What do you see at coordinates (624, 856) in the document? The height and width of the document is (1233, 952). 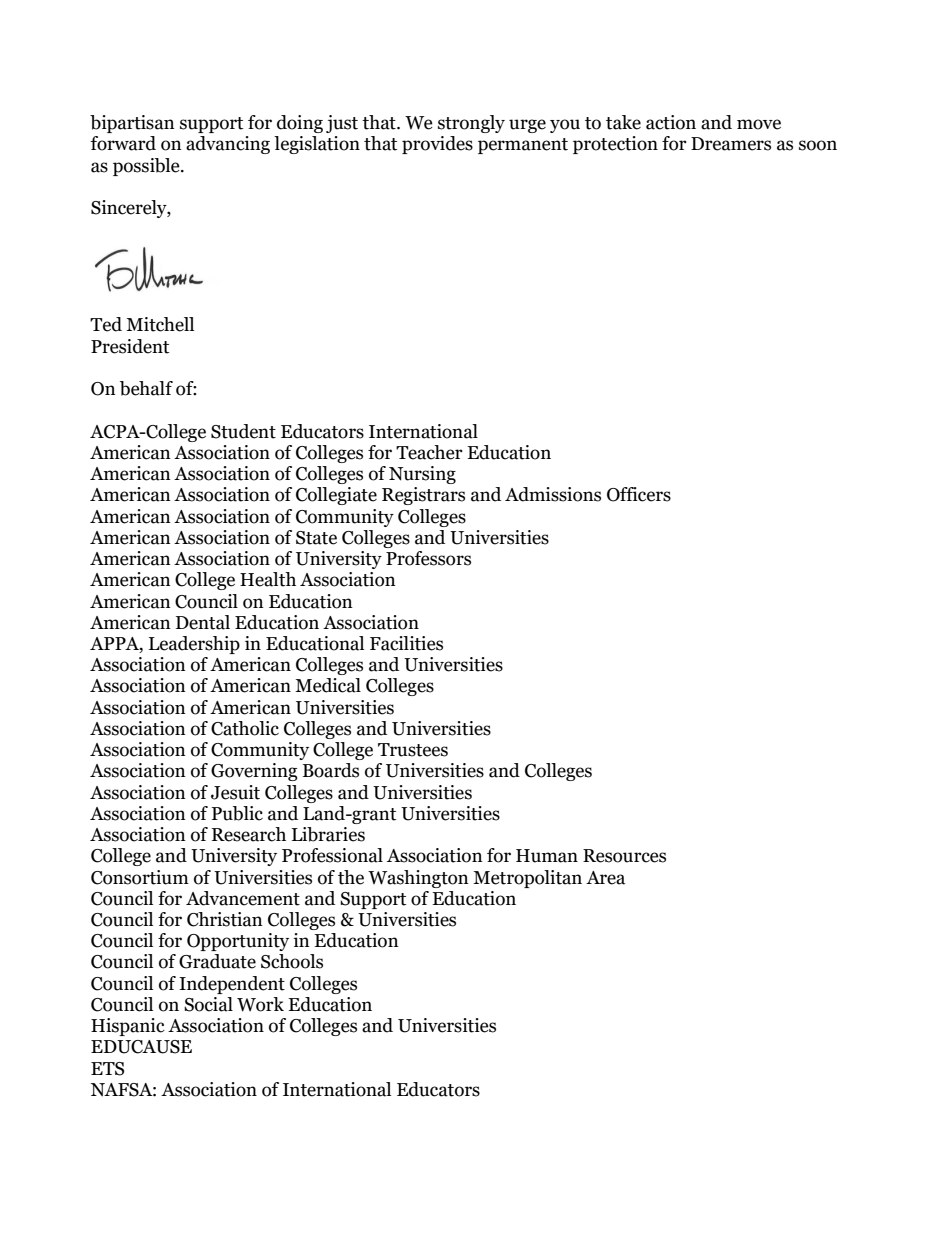 I see `Resources` at bounding box center [624, 856].
